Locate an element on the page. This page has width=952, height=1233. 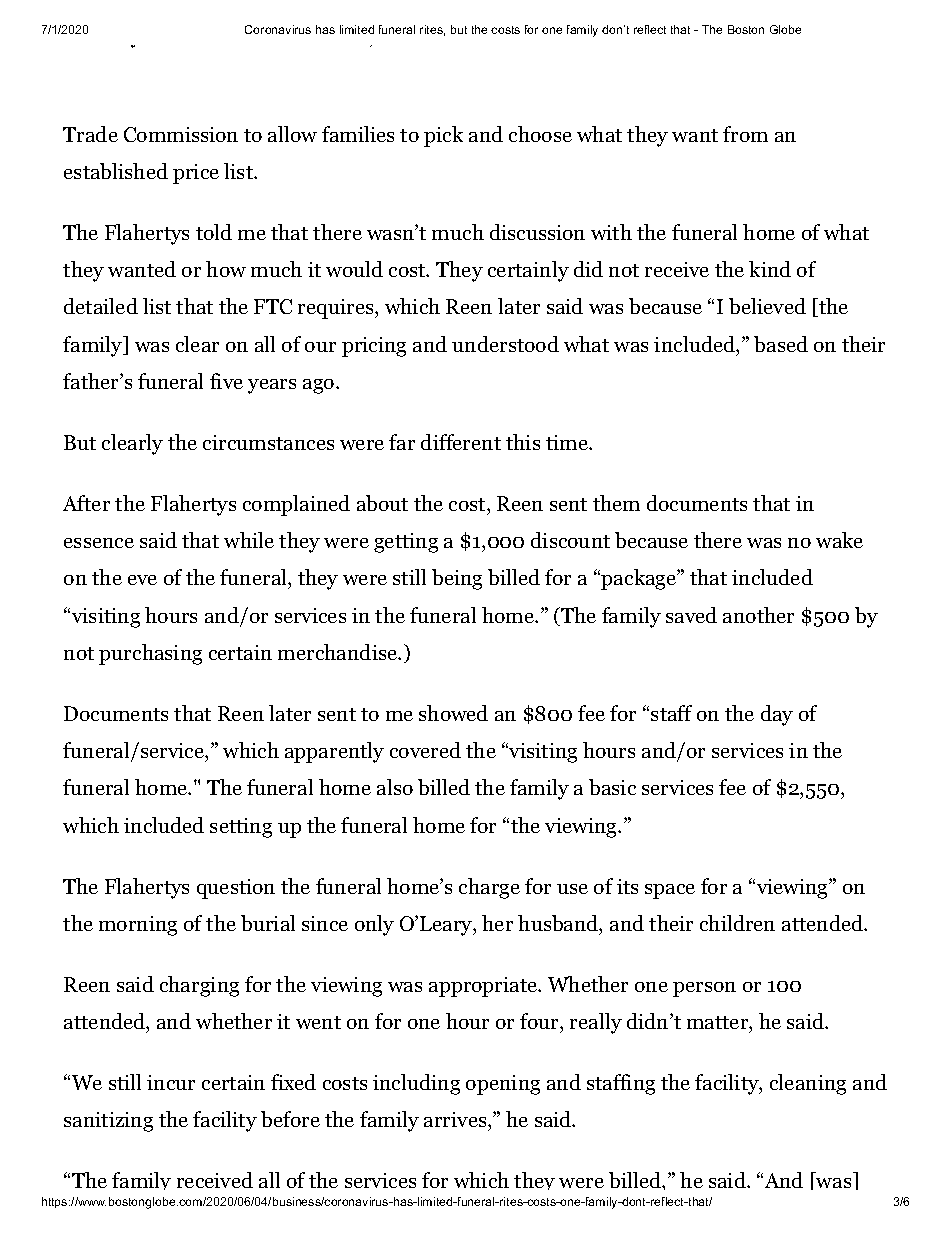
price is located at coordinates (196, 174).
